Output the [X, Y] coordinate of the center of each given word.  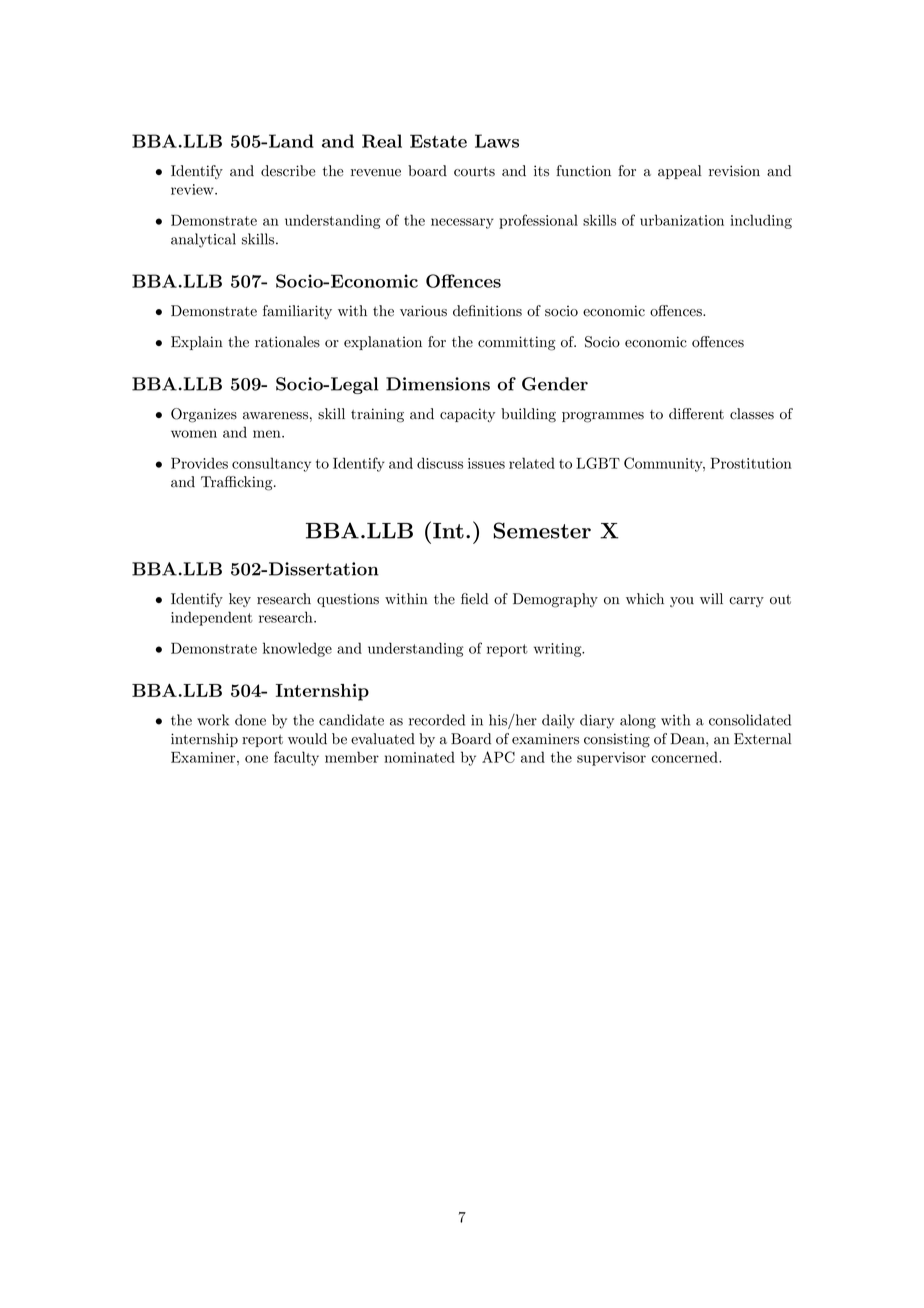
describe [288, 171]
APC [498, 757]
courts [474, 171]
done [250, 720]
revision [734, 171]
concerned [685, 757]
